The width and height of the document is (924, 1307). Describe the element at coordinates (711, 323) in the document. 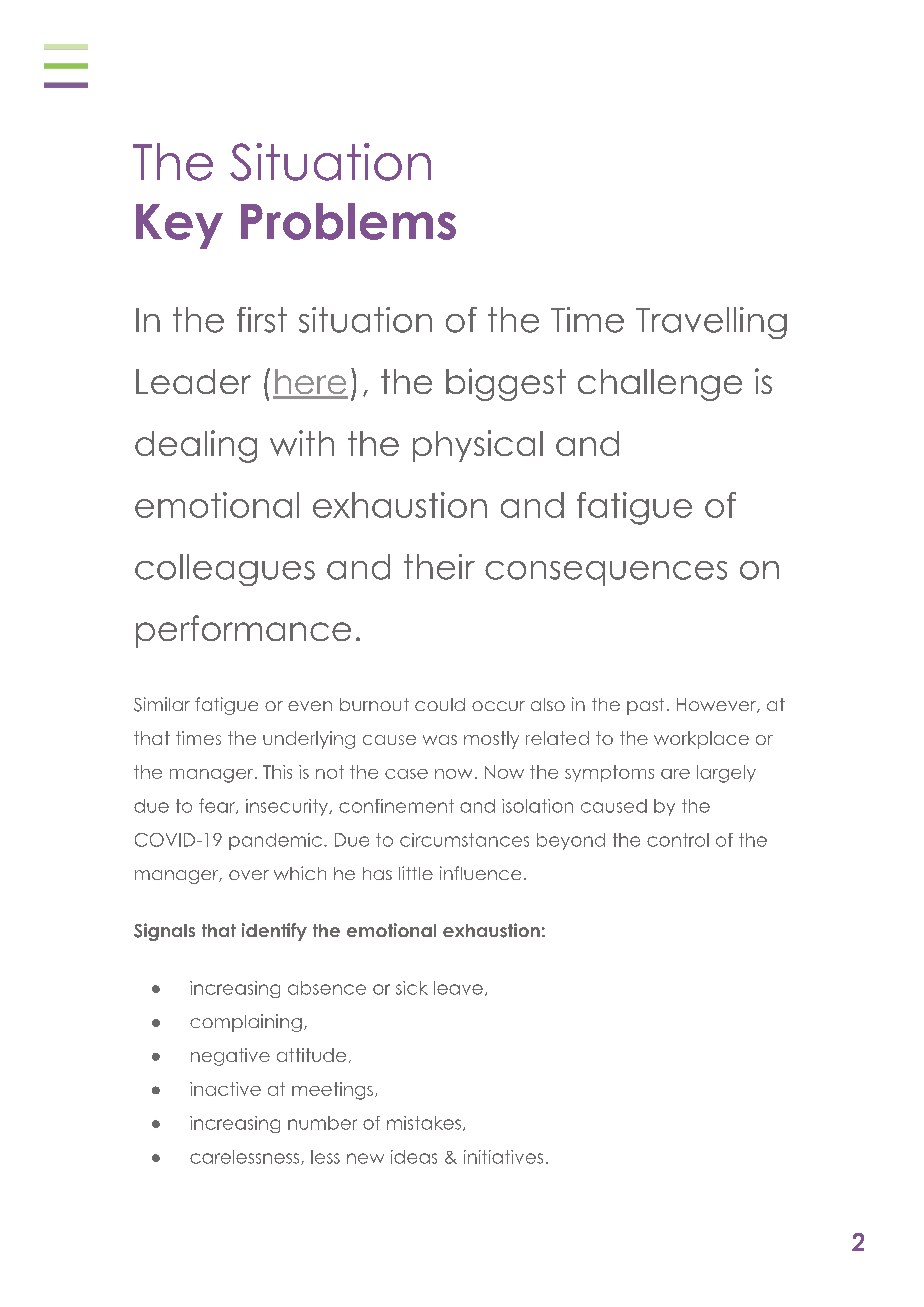

I see `Travelling` at that location.
